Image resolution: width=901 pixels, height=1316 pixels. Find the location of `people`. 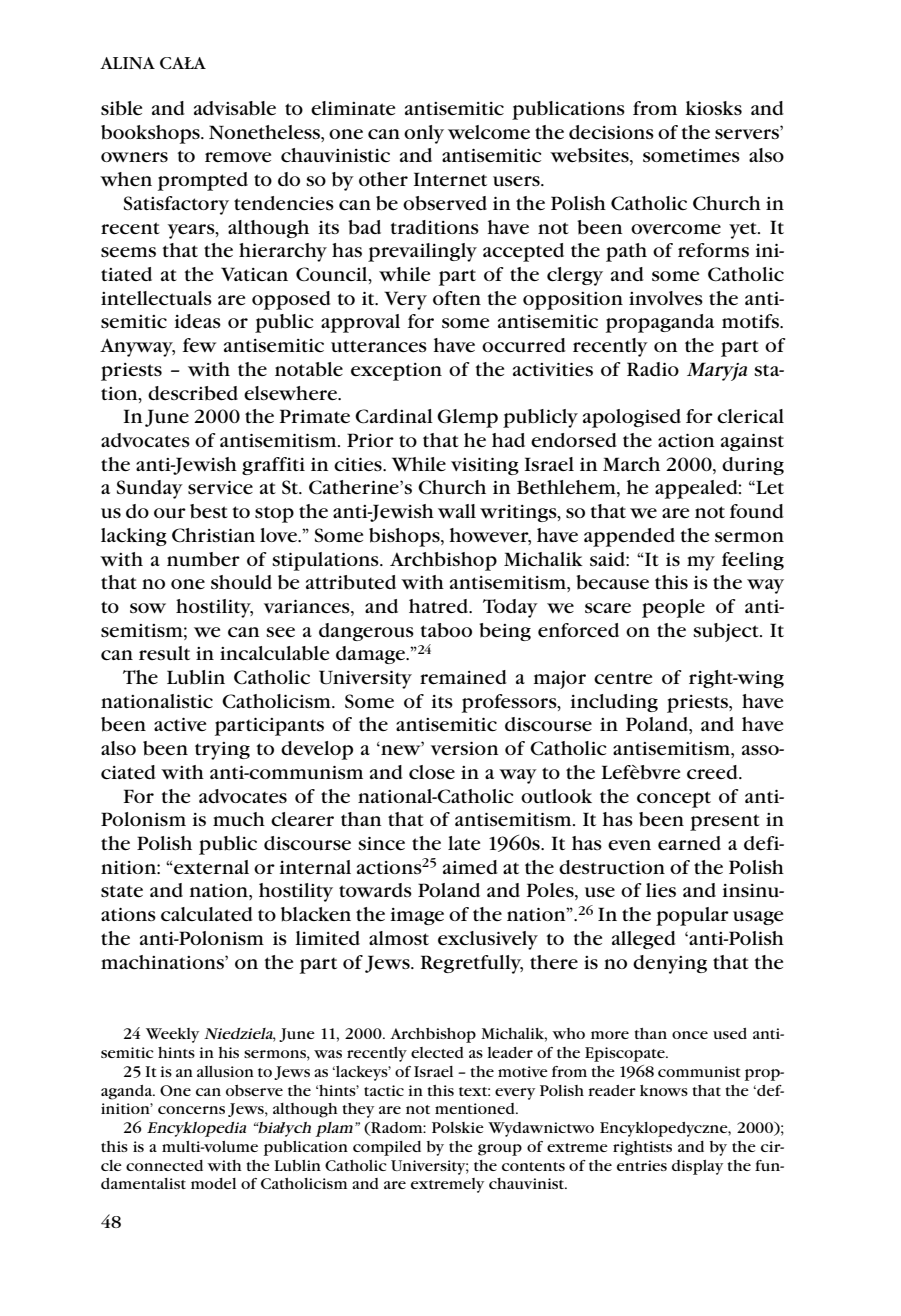

people is located at coordinates (673, 608).
